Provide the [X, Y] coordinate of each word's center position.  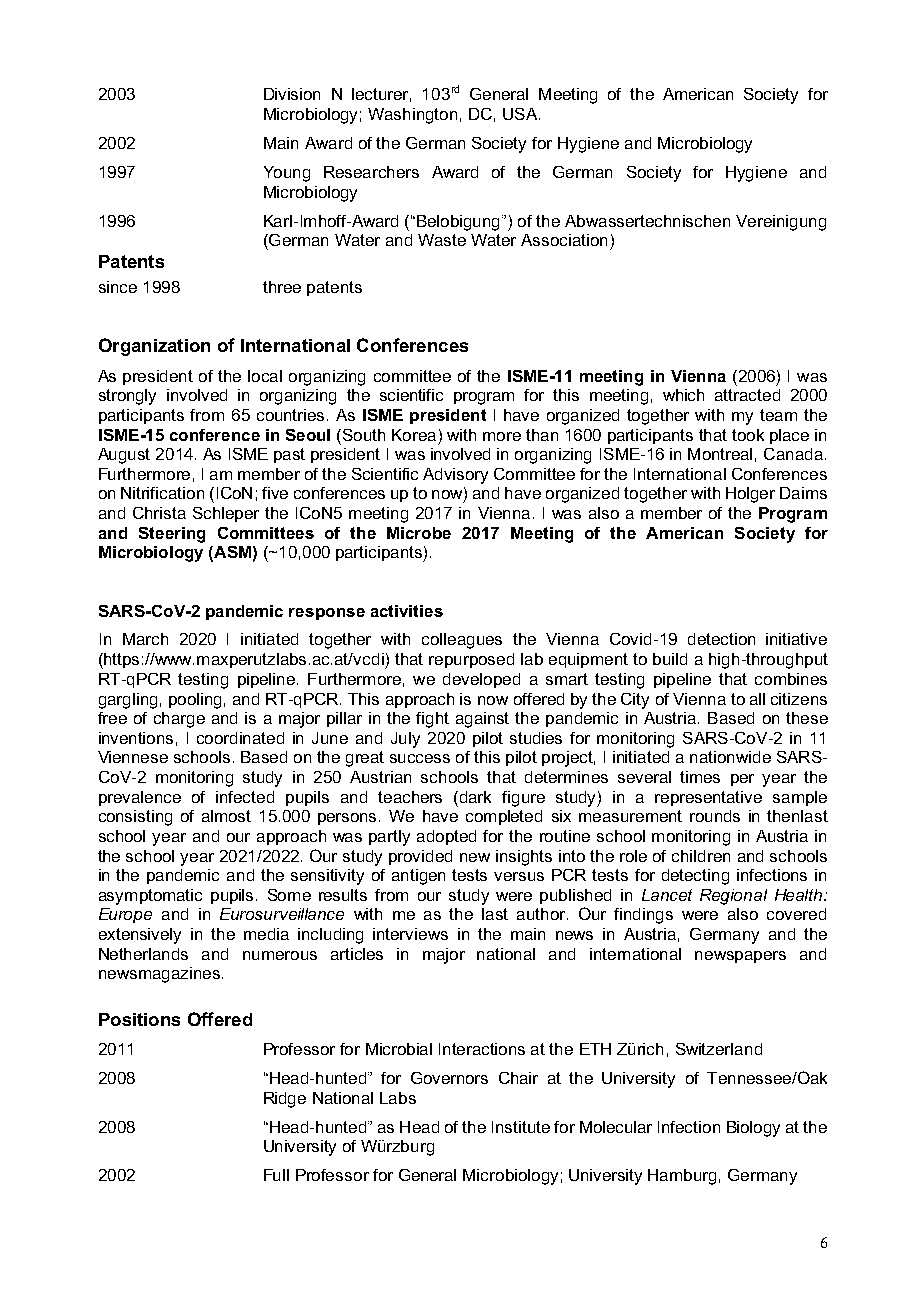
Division [292, 94]
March [145, 639]
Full [276, 1175]
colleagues [462, 641]
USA [521, 114]
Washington [412, 116]
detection [721, 639]
